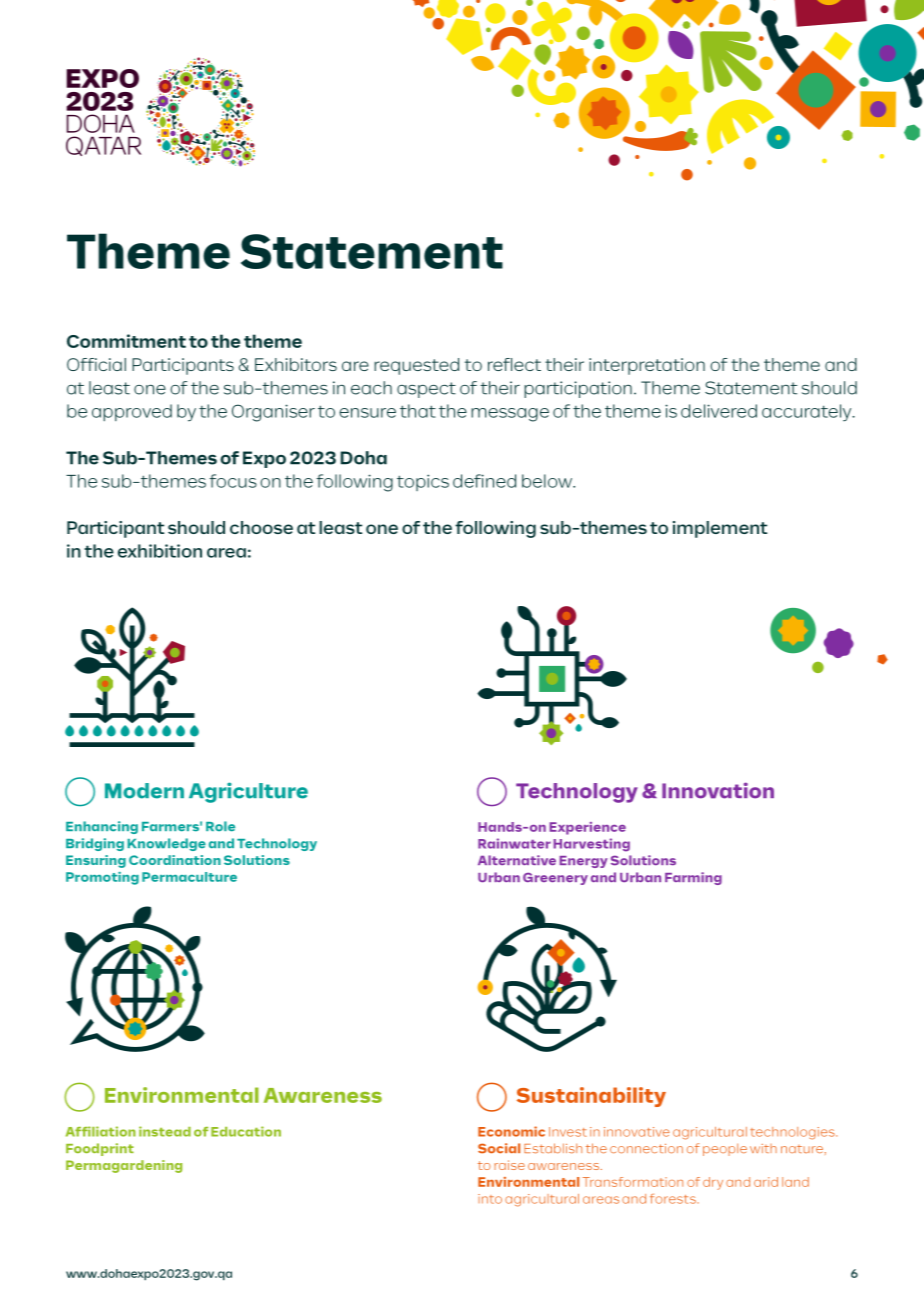 The height and width of the screenshot is (1308, 924). Describe the element at coordinates (719, 411) in the screenshot. I see `delivered` at that location.
